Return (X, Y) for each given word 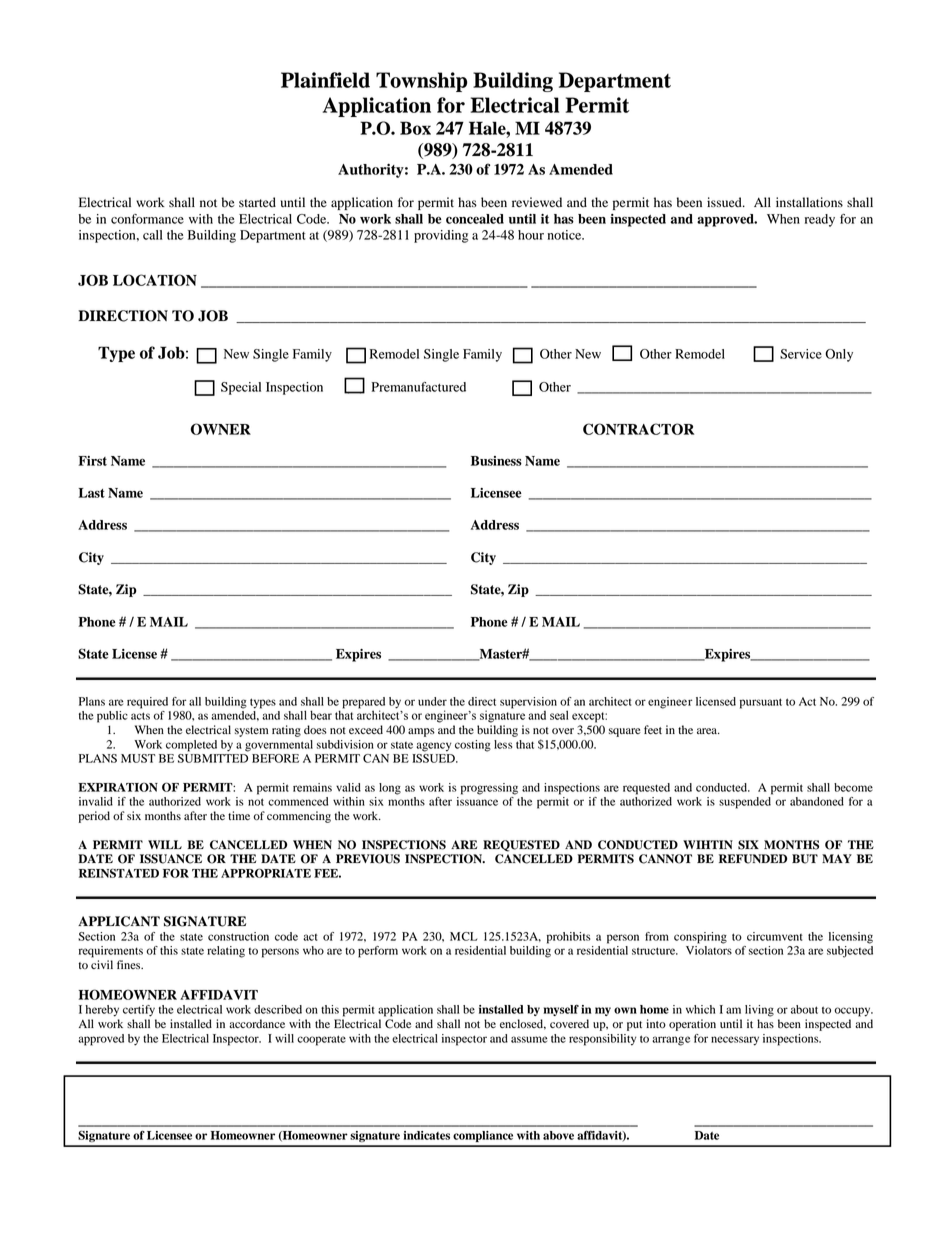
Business (496, 461)
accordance (257, 1023)
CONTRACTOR (638, 429)
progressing (489, 789)
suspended (745, 803)
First (92, 461)
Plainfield (325, 80)
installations (809, 202)
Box (415, 128)
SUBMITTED (213, 758)
